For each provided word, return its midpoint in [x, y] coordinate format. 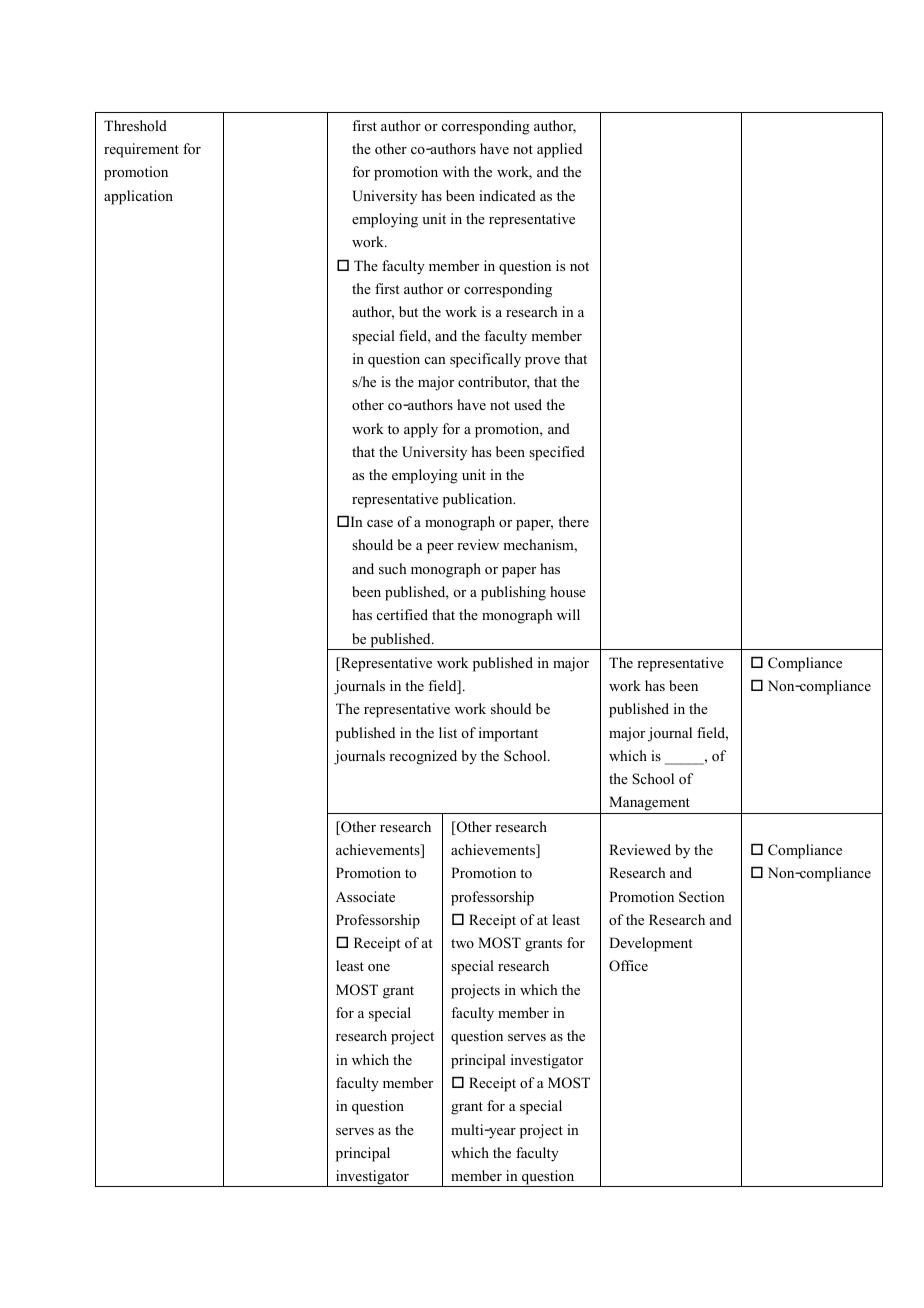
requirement [141, 150]
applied [559, 150]
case [380, 523]
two [462, 943]
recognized [423, 757]
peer [440, 548]
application [138, 197]
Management [649, 805]
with [456, 171]
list [448, 732]
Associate [365, 896]
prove [542, 362]
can [435, 360]
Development [650, 944]
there [573, 521]
